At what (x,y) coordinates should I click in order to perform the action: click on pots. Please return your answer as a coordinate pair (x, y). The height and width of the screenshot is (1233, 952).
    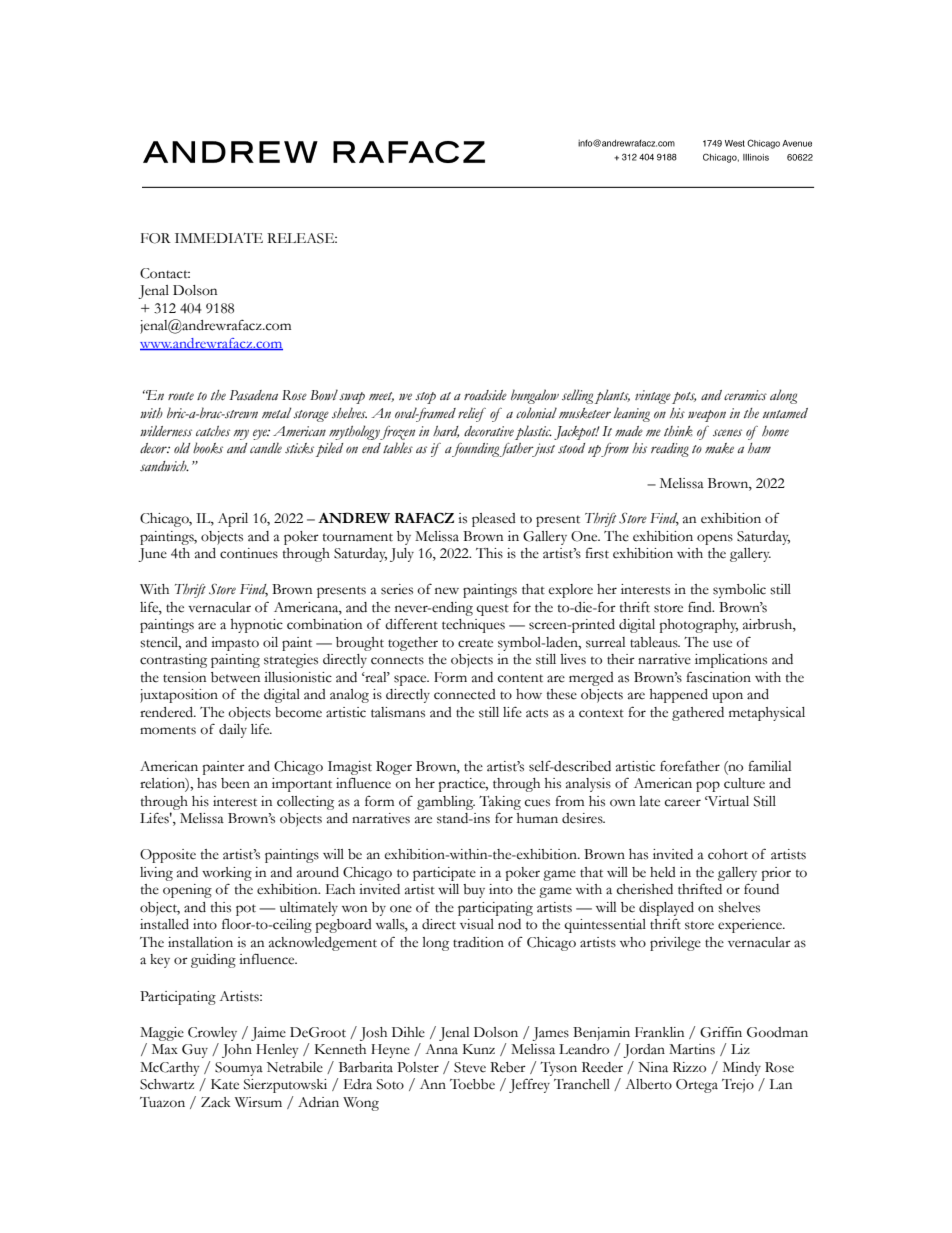
    Looking at the image, I should click on (684, 398).
